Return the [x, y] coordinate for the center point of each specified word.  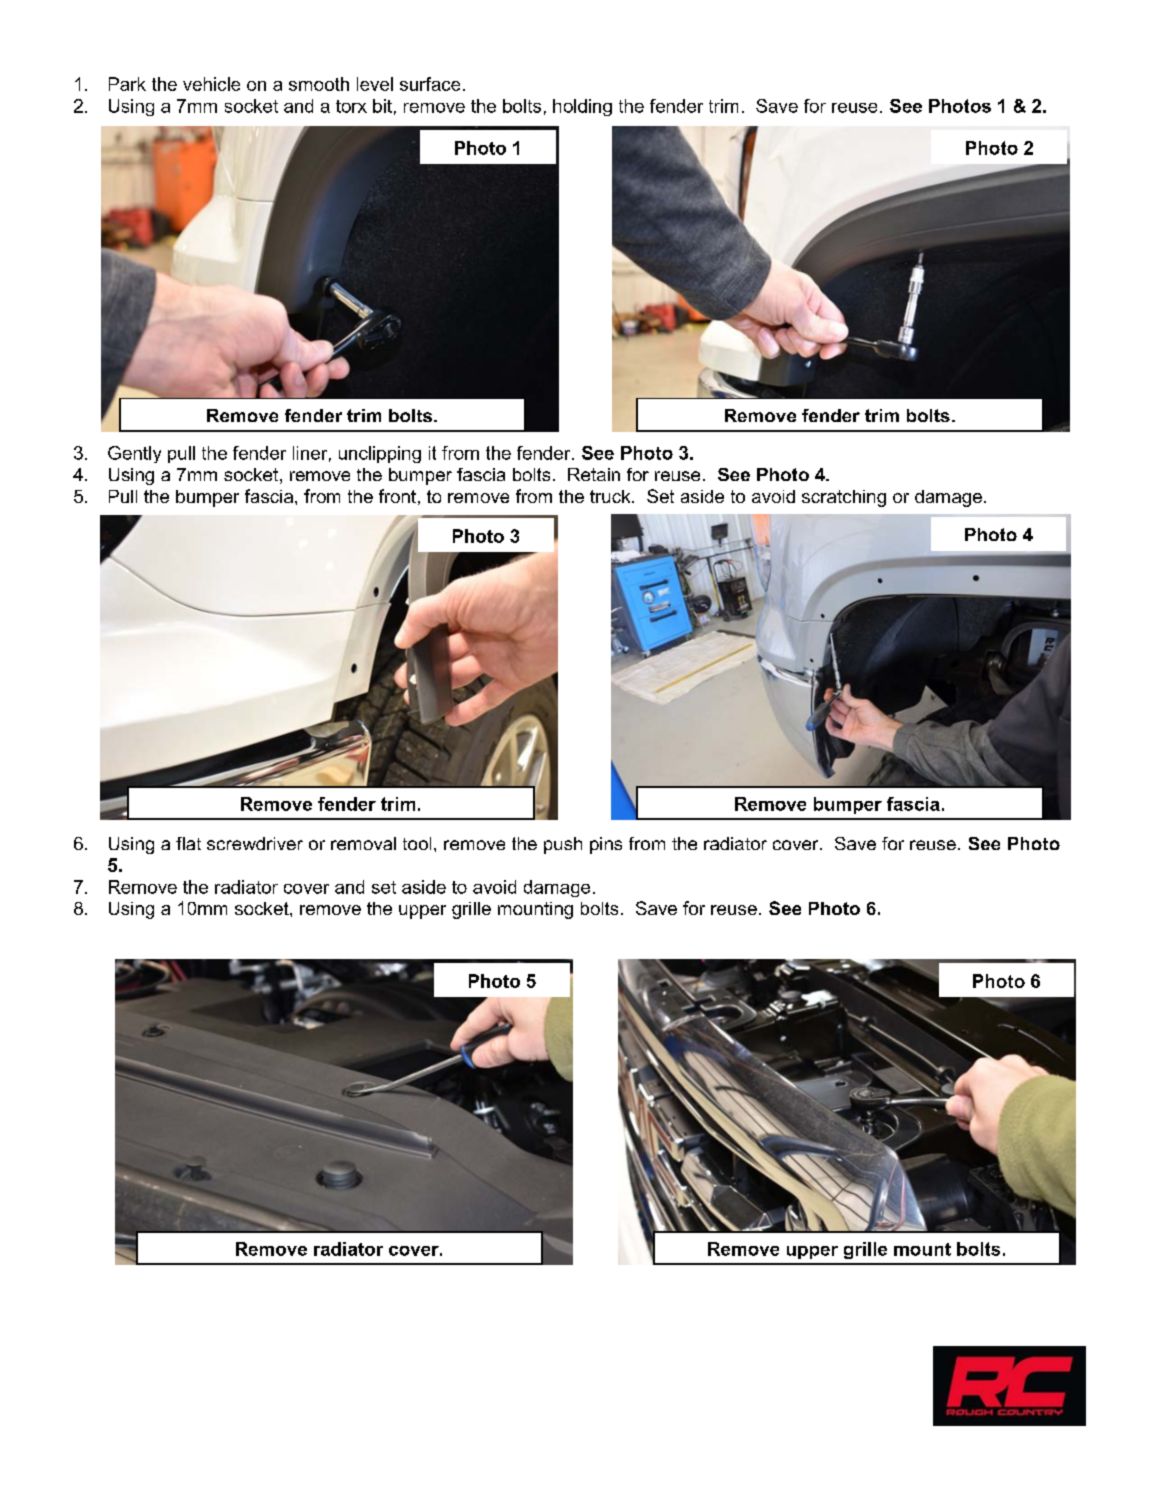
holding [582, 107]
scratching [844, 498]
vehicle [211, 84]
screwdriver [255, 843]
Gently [134, 454]
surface [430, 84]
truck [611, 496]
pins [606, 845]
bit [382, 106]
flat [188, 843]
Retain [594, 474]
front [397, 496]
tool [417, 843]
